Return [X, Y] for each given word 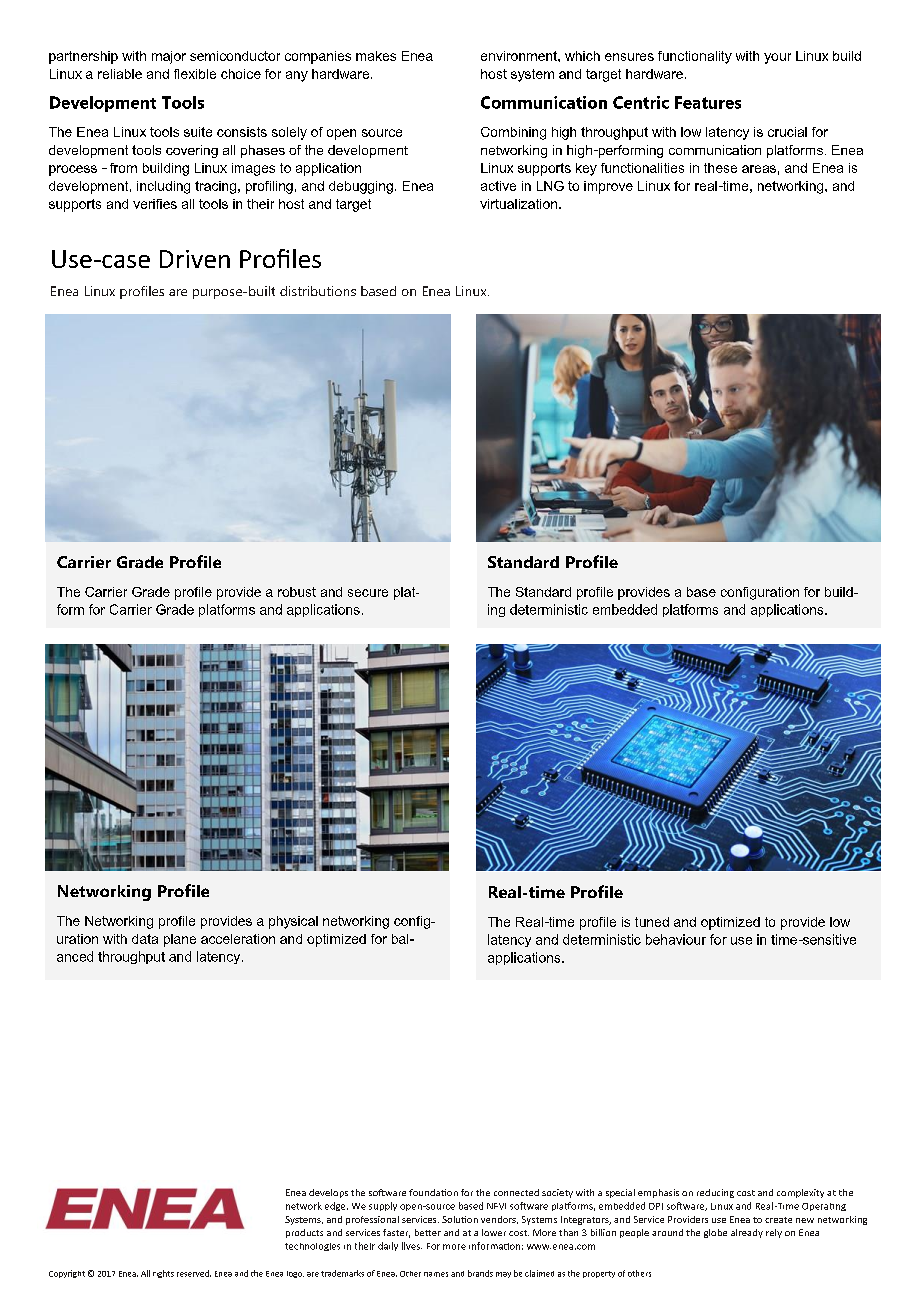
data [145, 939]
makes [376, 56]
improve [608, 187]
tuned [652, 922]
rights [163, 1274]
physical [293, 922]
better [428, 1232]
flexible [195, 74]
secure [368, 593]
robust [297, 592]
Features [708, 102]
